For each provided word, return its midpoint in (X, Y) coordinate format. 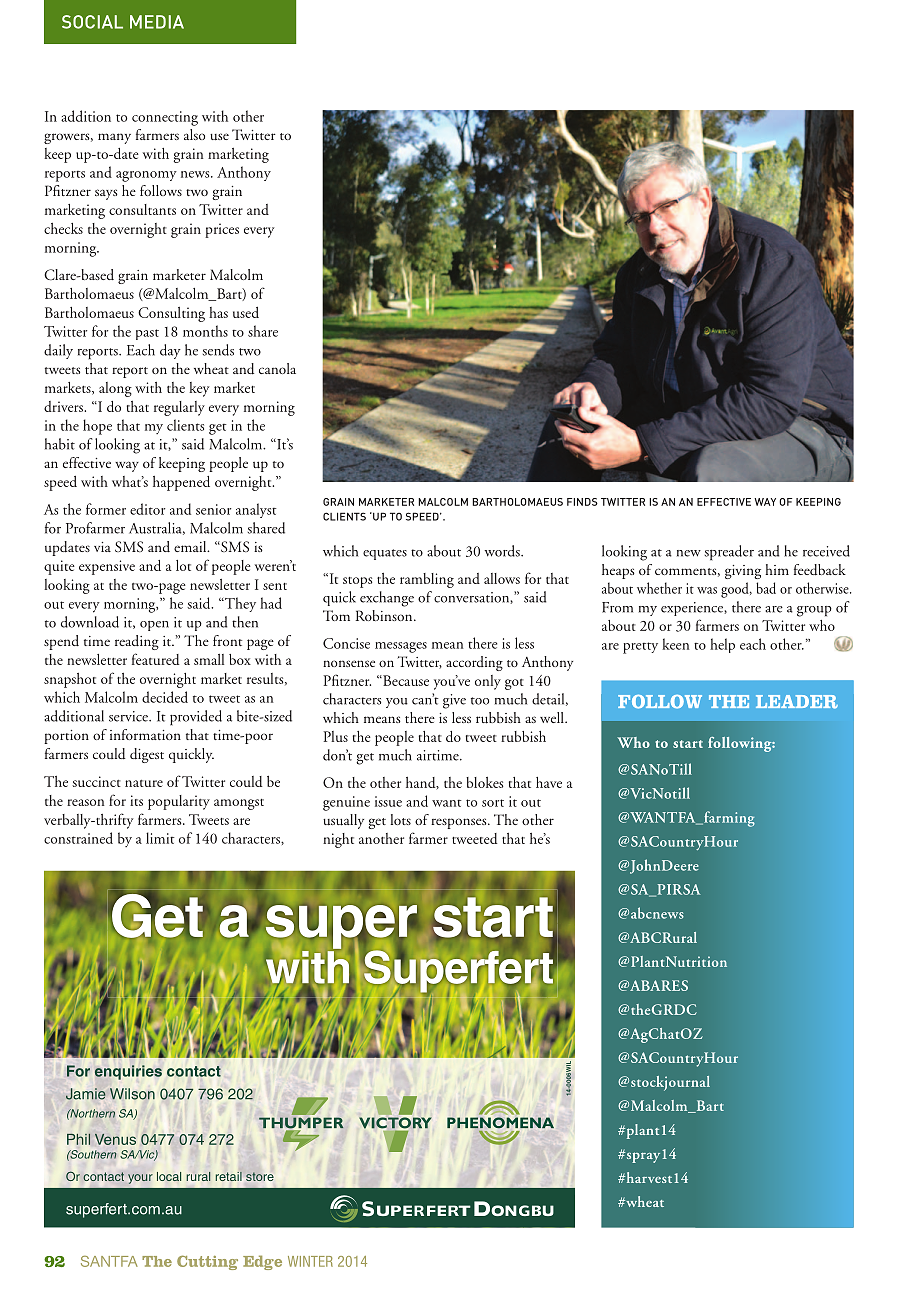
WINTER (310, 1261)
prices (222, 230)
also (194, 134)
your (140, 1179)
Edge (262, 1262)
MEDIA (157, 22)
